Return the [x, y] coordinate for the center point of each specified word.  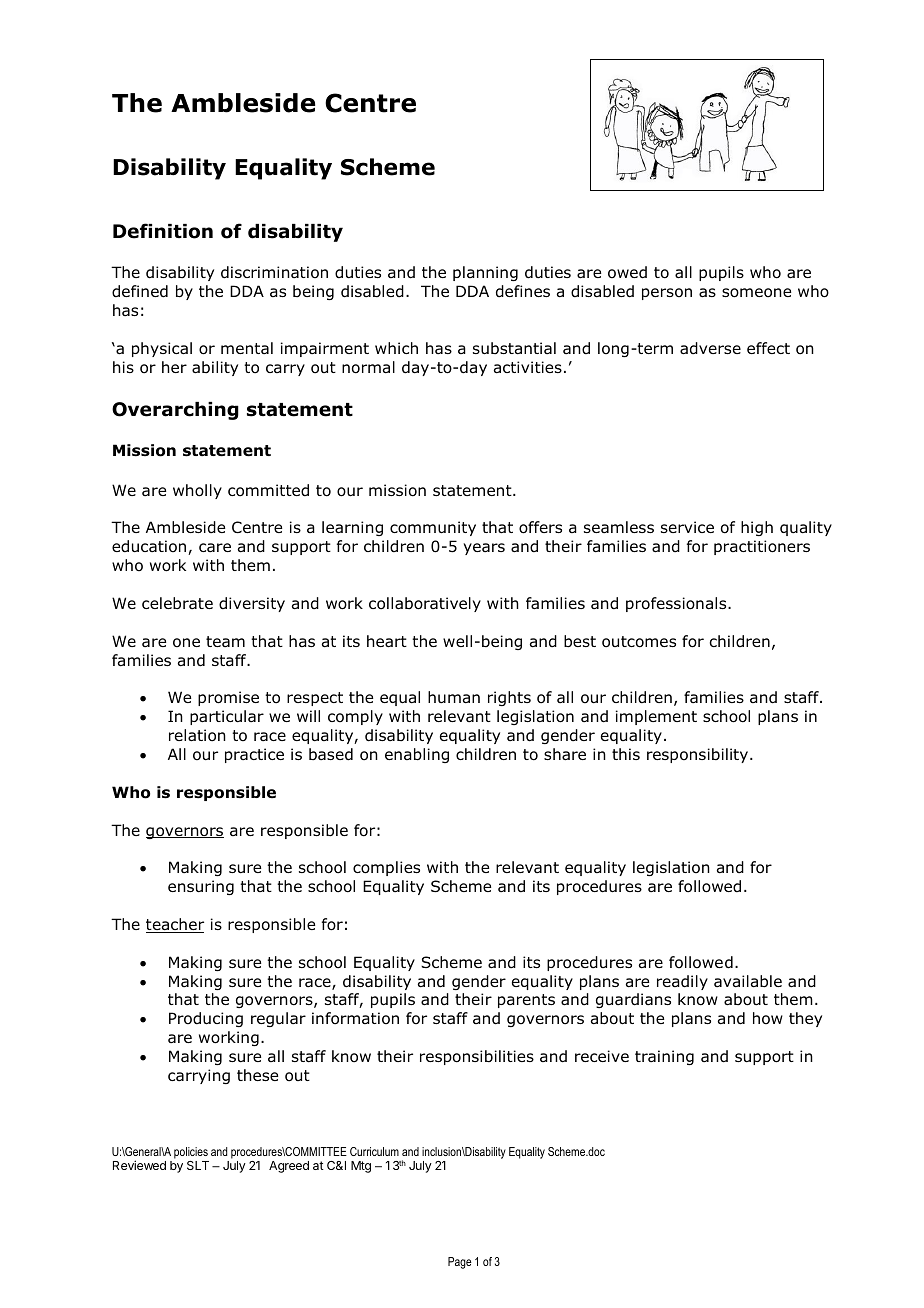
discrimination [274, 272]
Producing [206, 1019]
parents [526, 1001]
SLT [198, 1165]
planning [485, 273]
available [748, 981]
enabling [417, 755]
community [433, 528]
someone [756, 293]
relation [197, 735]
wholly [197, 491]
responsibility [699, 755]
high [757, 528]
